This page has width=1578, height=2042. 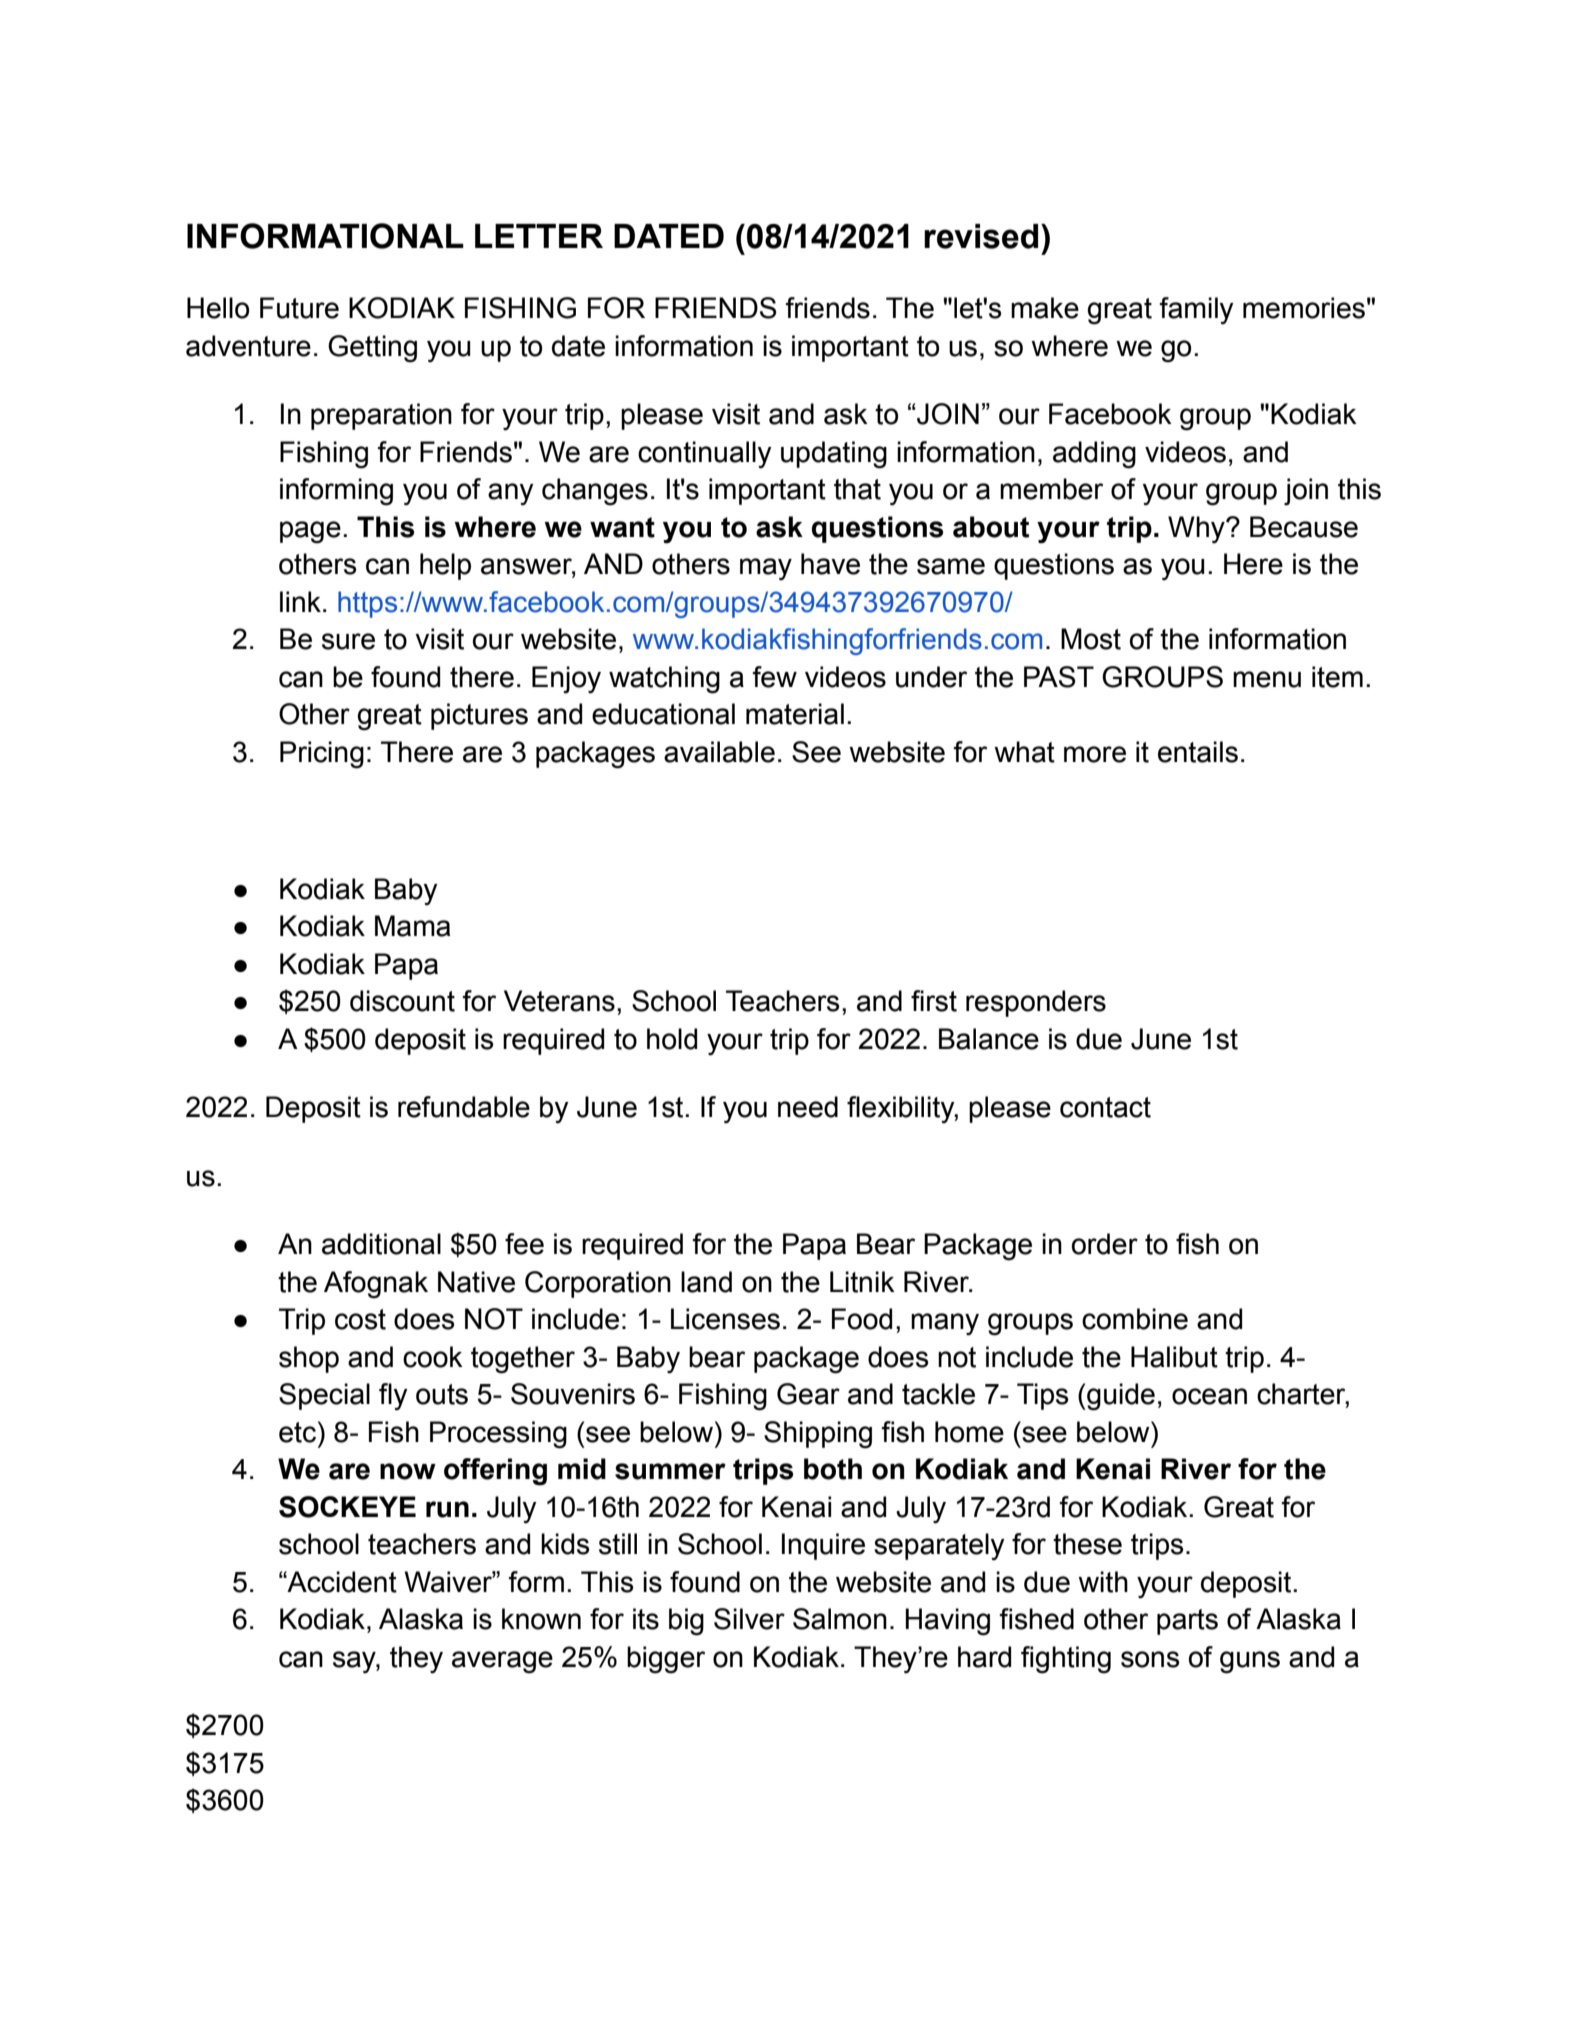 What do you see at coordinates (299, 308) in the page?
I see `Future` at bounding box center [299, 308].
